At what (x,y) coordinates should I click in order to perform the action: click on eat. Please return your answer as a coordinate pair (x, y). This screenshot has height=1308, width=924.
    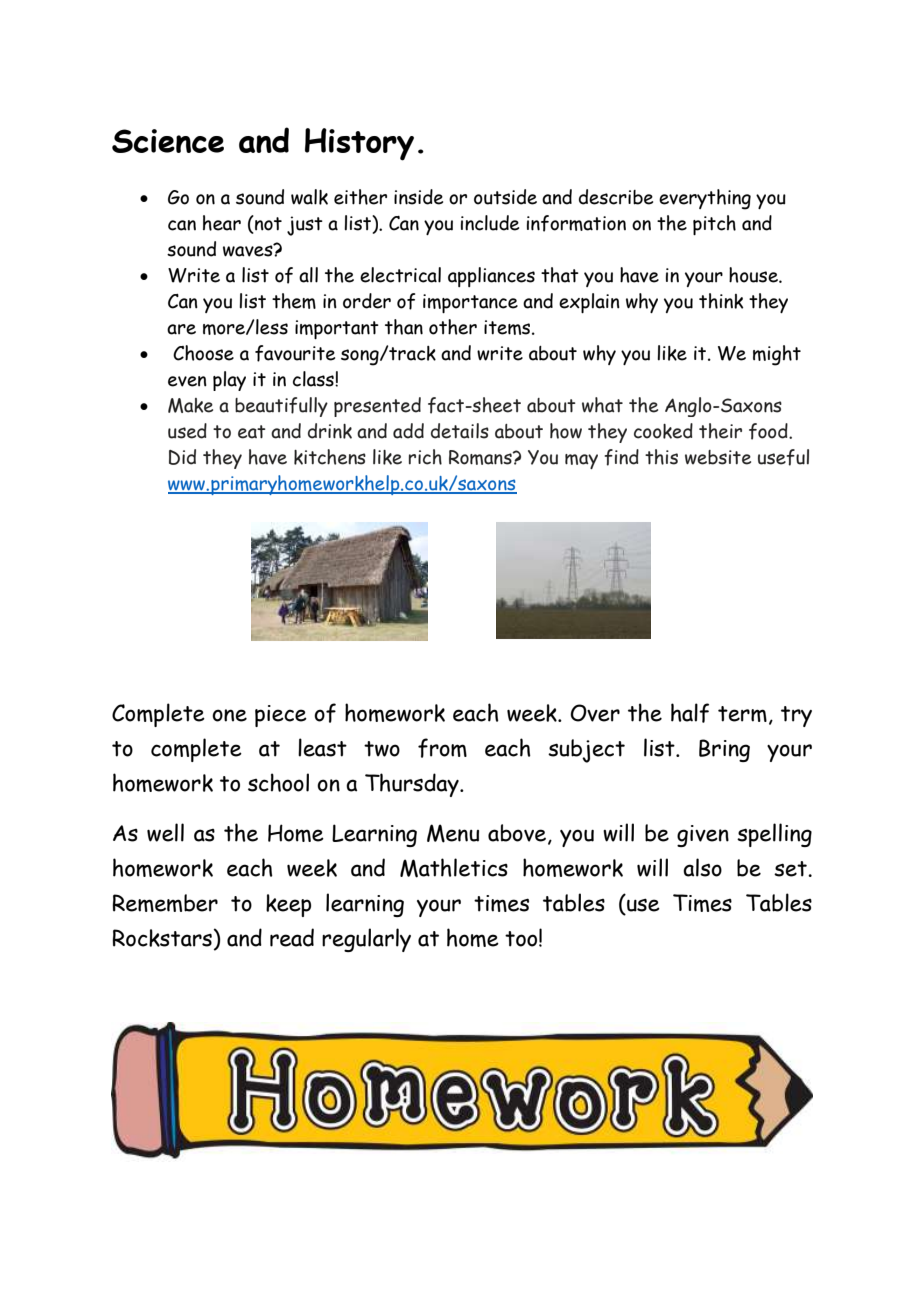
    Looking at the image, I should click on (252, 432).
